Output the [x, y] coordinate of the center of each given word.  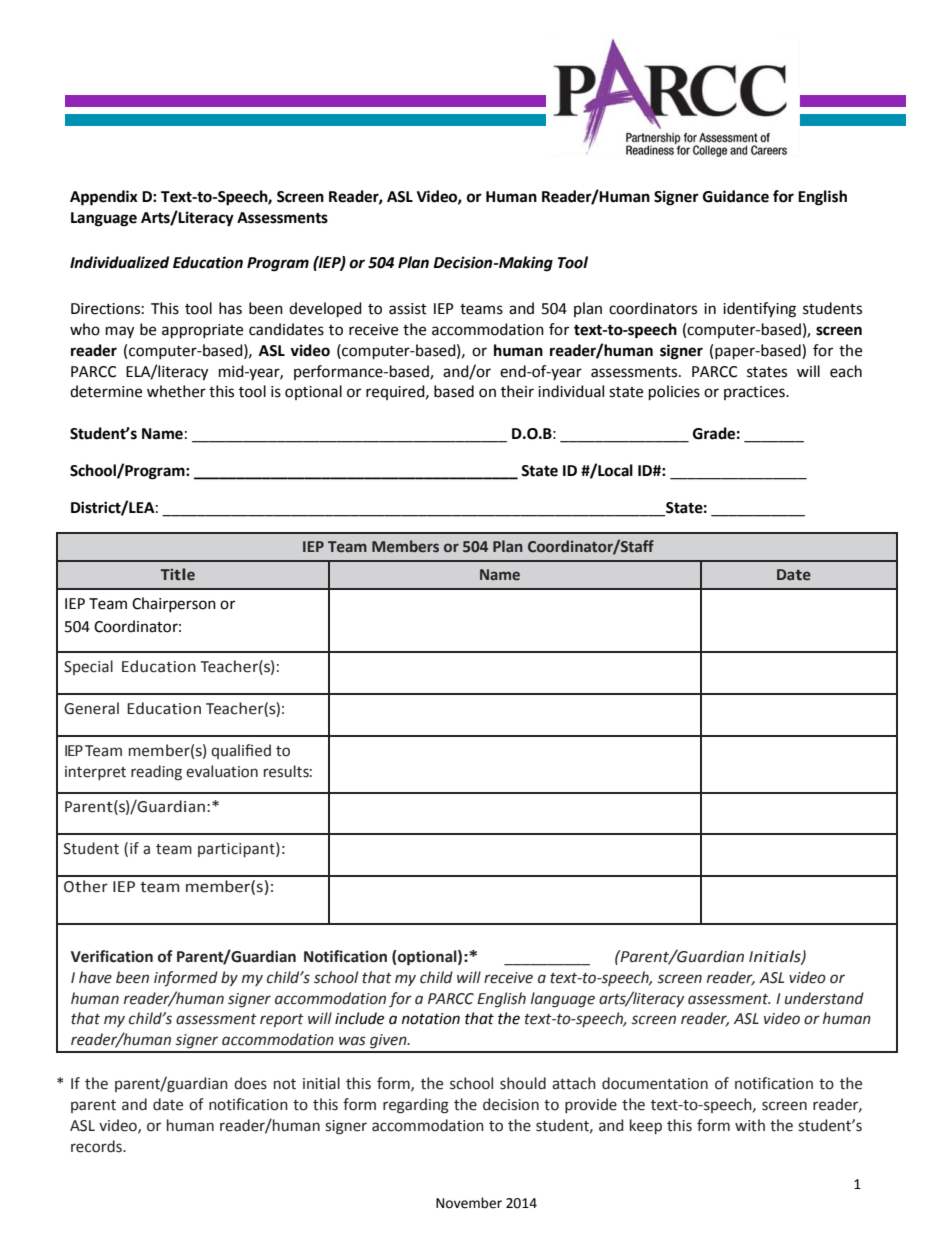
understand [824, 998]
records [97, 1146]
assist [408, 309]
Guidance [736, 196]
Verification [112, 956]
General [91, 708]
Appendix [104, 198]
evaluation [222, 771]
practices [755, 393]
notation [431, 1019]
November [469, 1203]
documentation [655, 1083]
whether [176, 391]
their [517, 391]
